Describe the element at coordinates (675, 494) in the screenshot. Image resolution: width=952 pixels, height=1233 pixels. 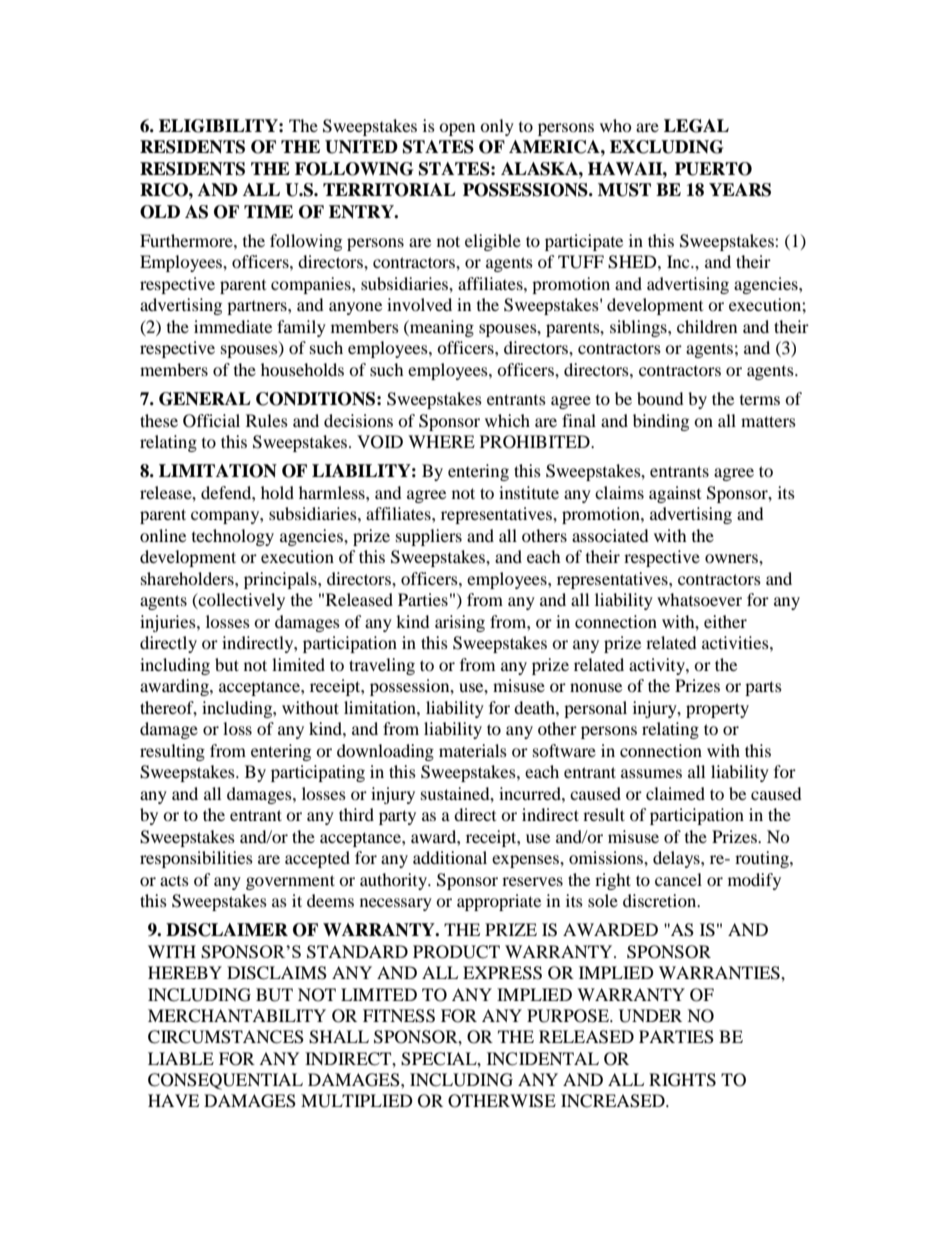
I see `against` at that location.
